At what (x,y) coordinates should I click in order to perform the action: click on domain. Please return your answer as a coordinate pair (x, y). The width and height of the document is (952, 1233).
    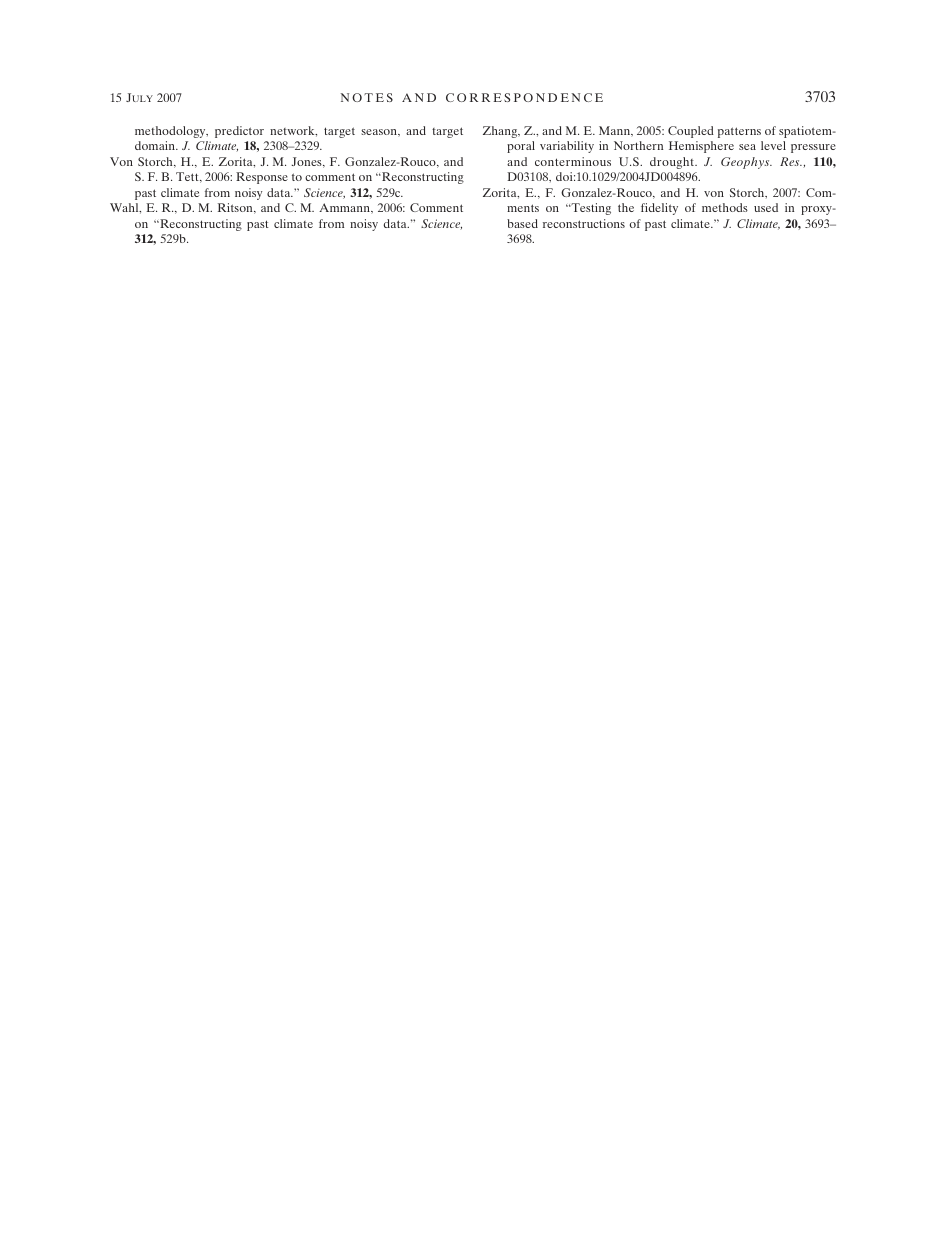
    Looking at the image, I should click on (156, 145).
